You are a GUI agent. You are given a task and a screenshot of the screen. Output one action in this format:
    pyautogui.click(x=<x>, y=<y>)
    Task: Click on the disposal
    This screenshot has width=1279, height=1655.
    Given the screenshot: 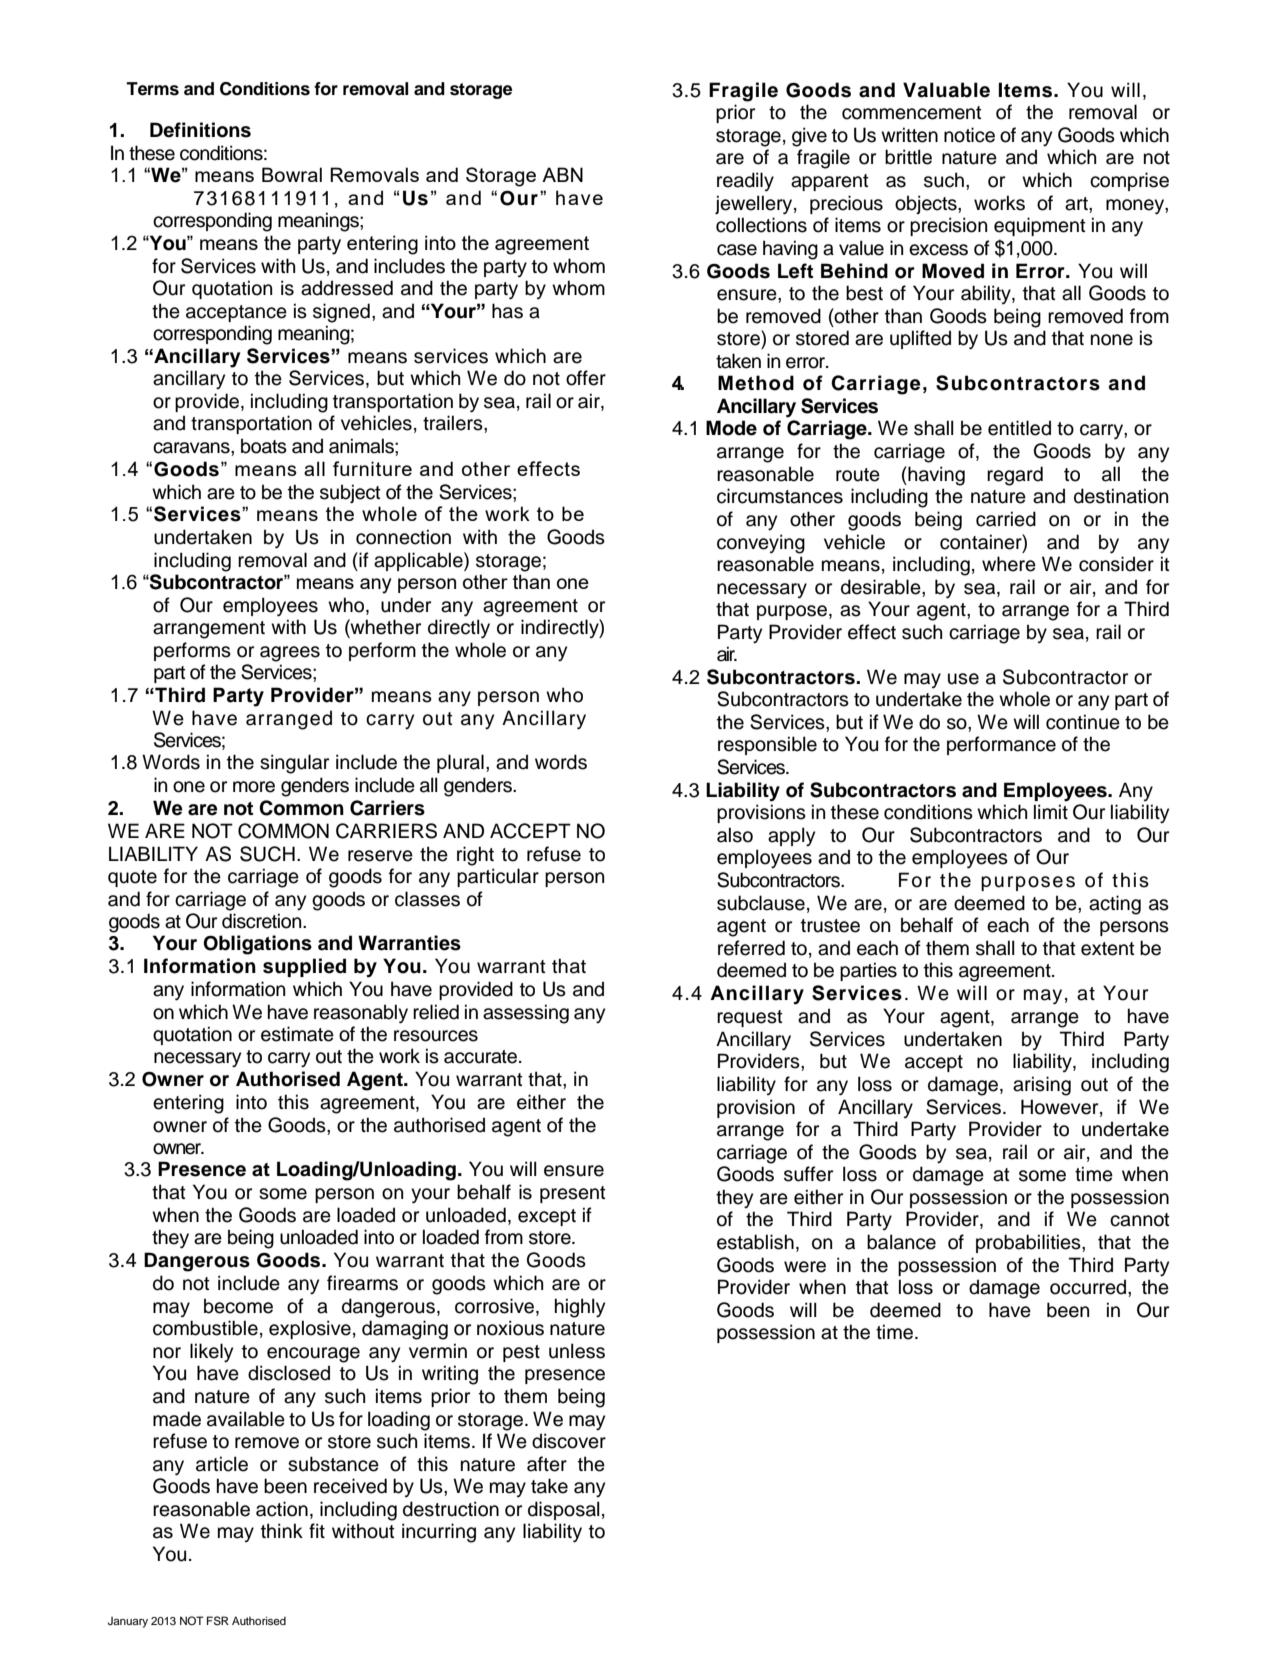 What is the action you would take?
    pyautogui.click(x=564, y=1510)
